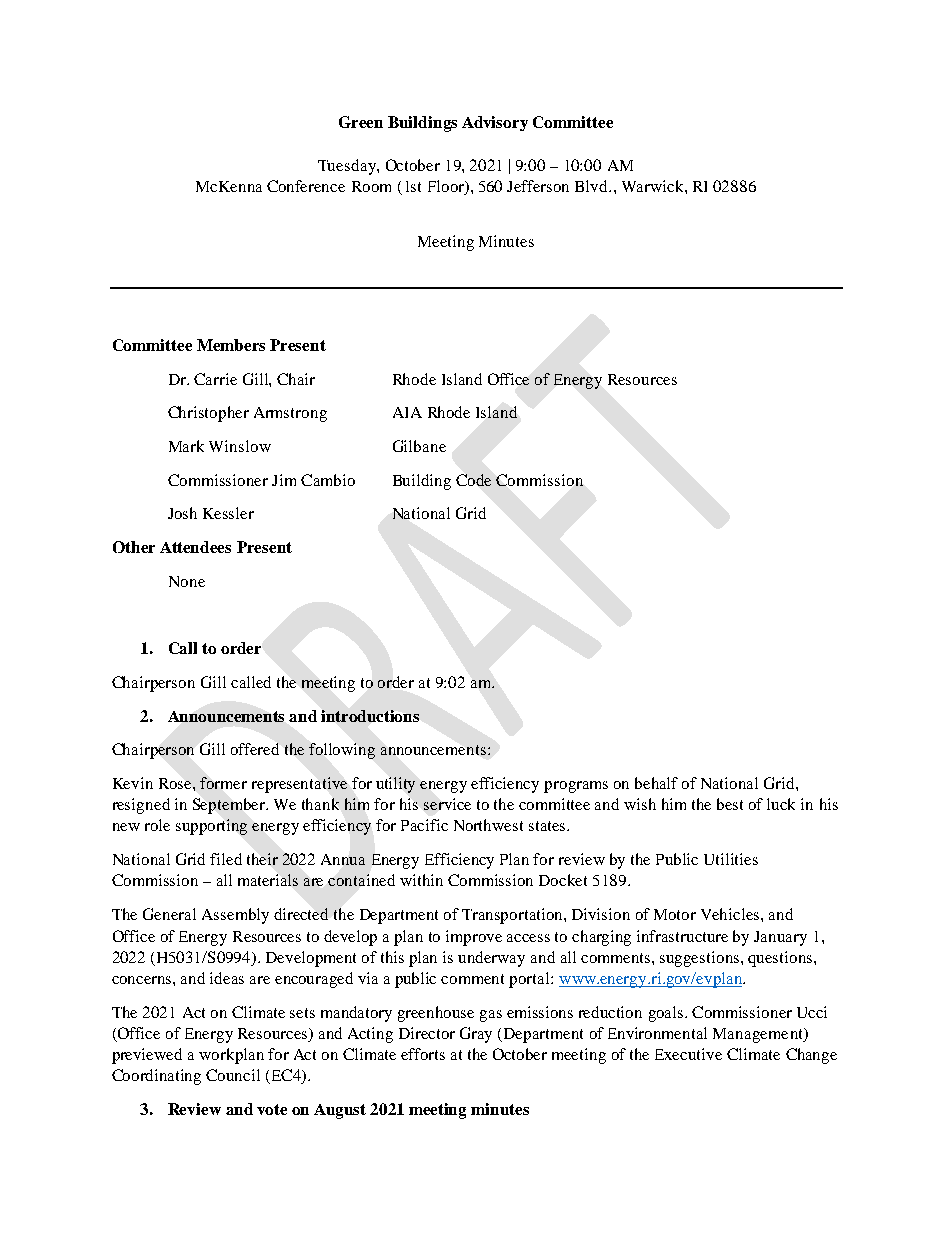  I want to click on Mark, so click(186, 446).
